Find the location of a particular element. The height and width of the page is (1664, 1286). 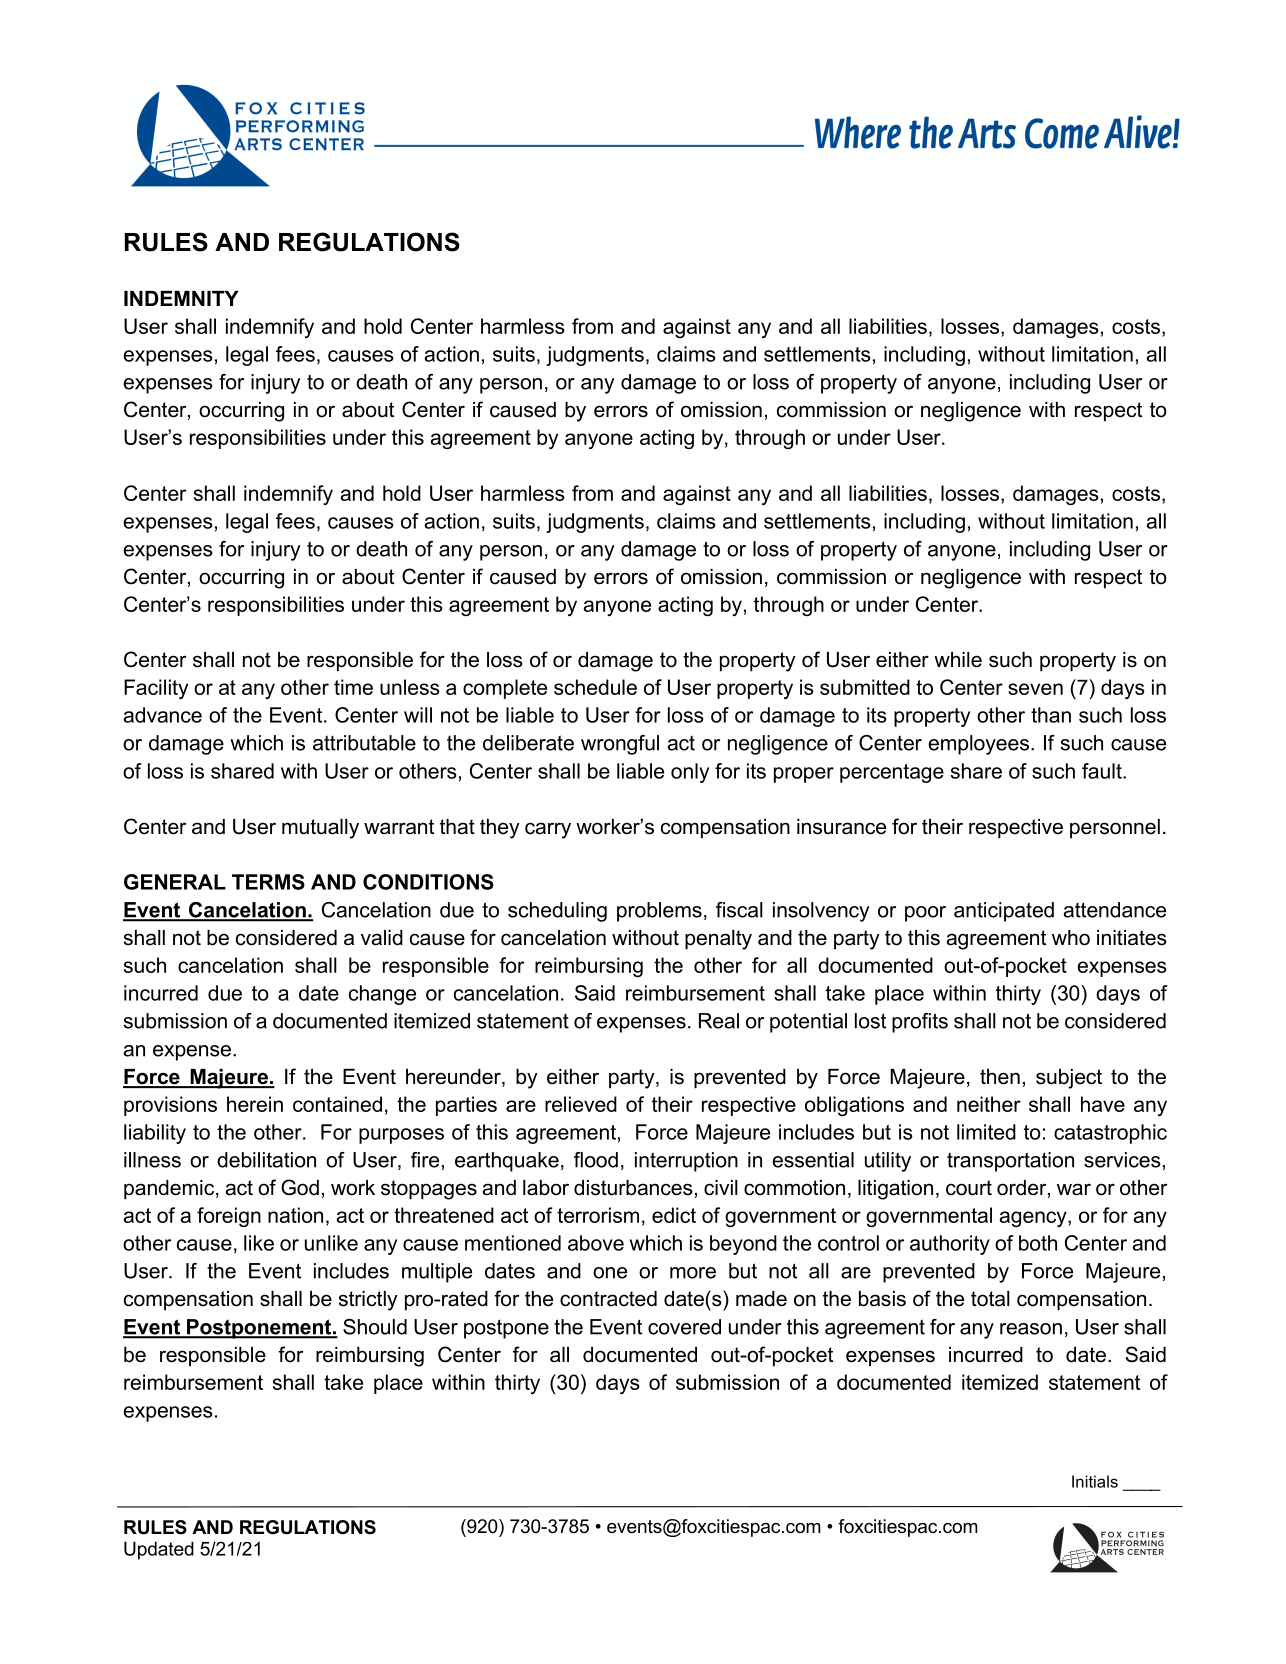

TERMS is located at coordinates (268, 882).
